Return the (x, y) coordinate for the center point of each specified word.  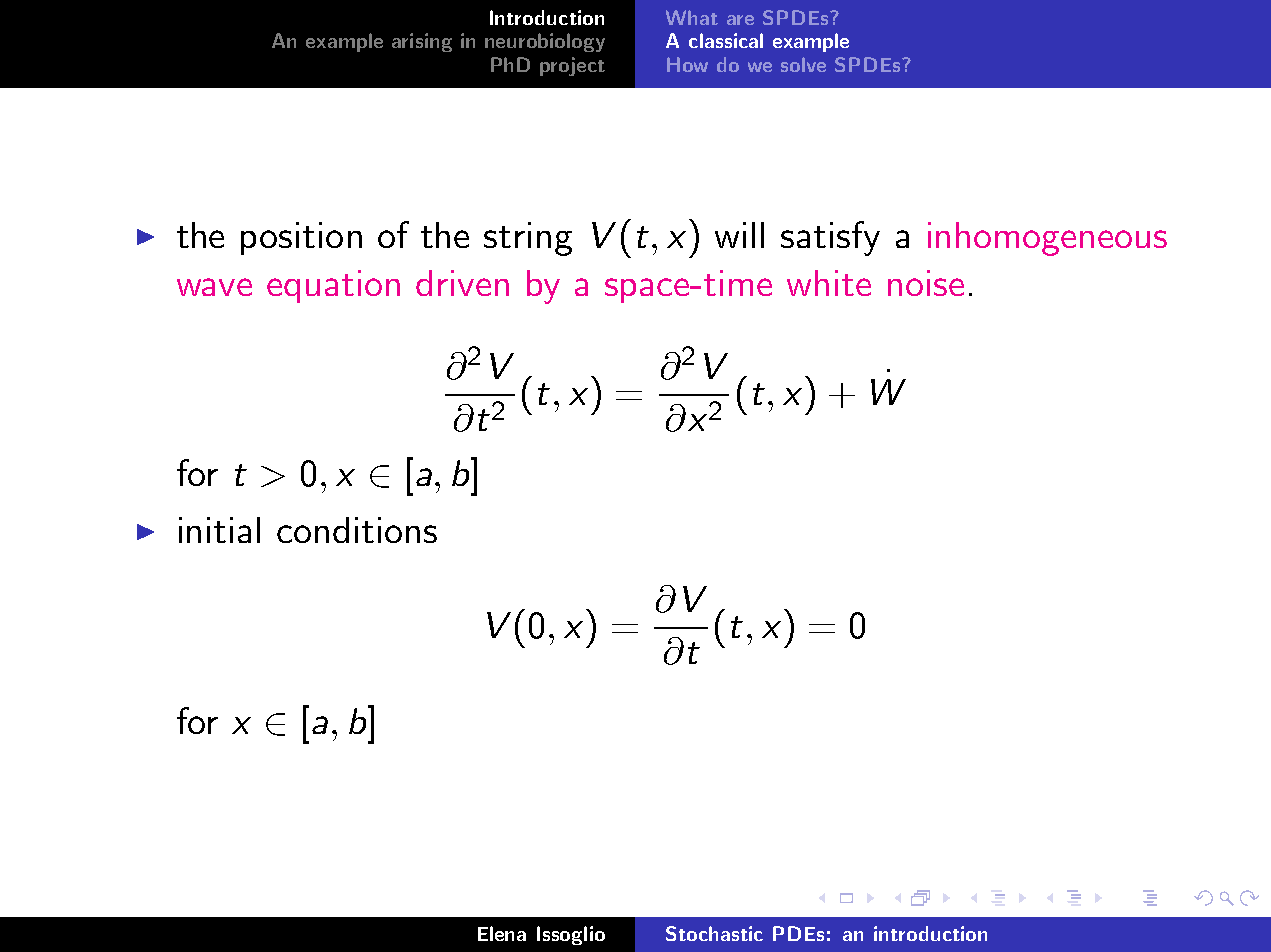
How (687, 64)
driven (462, 283)
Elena (502, 933)
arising (422, 42)
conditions (357, 530)
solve (803, 64)
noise (926, 283)
